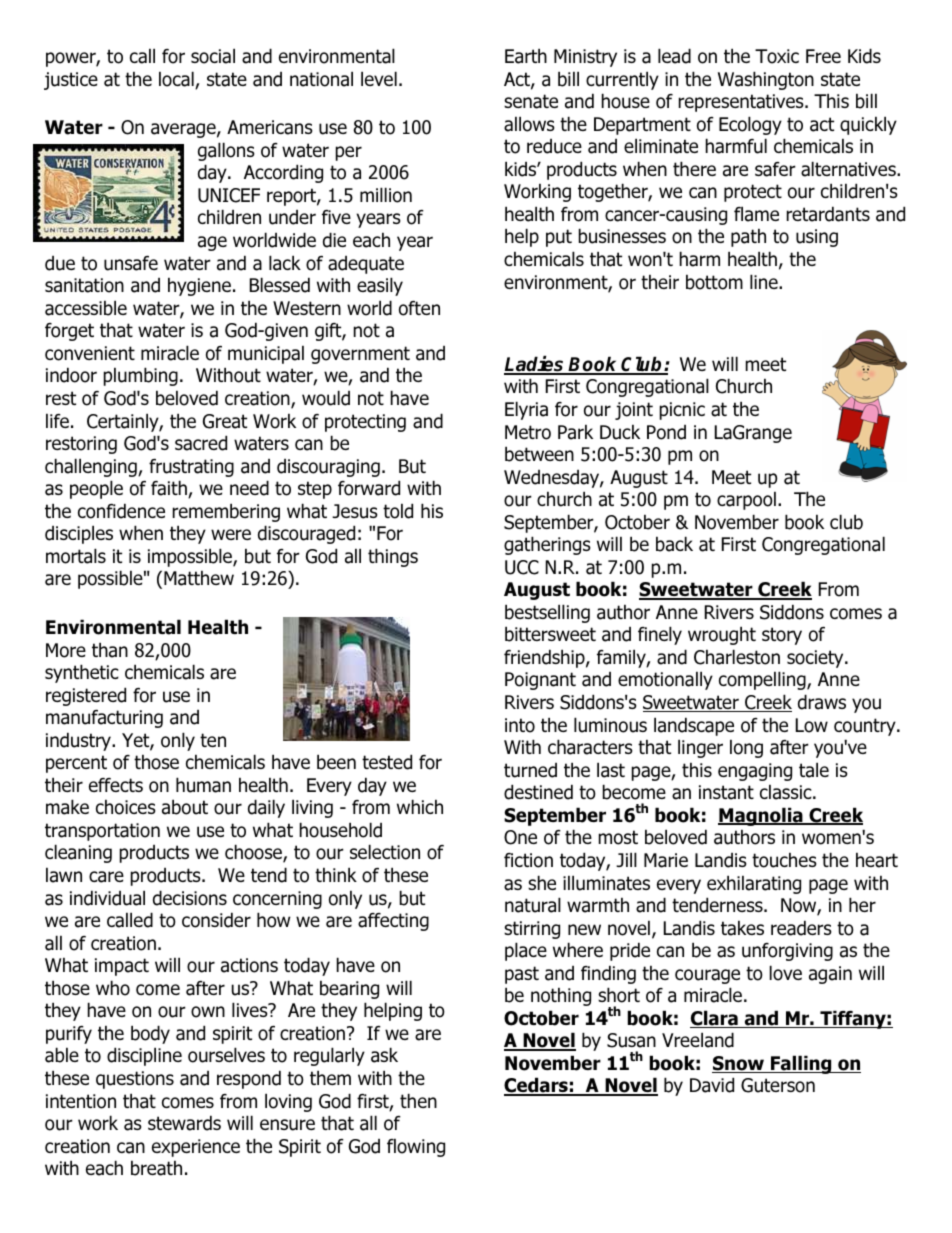  What do you see at coordinates (190, 898) in the document?
I see `decisions` at bounding box center [190, 898].
